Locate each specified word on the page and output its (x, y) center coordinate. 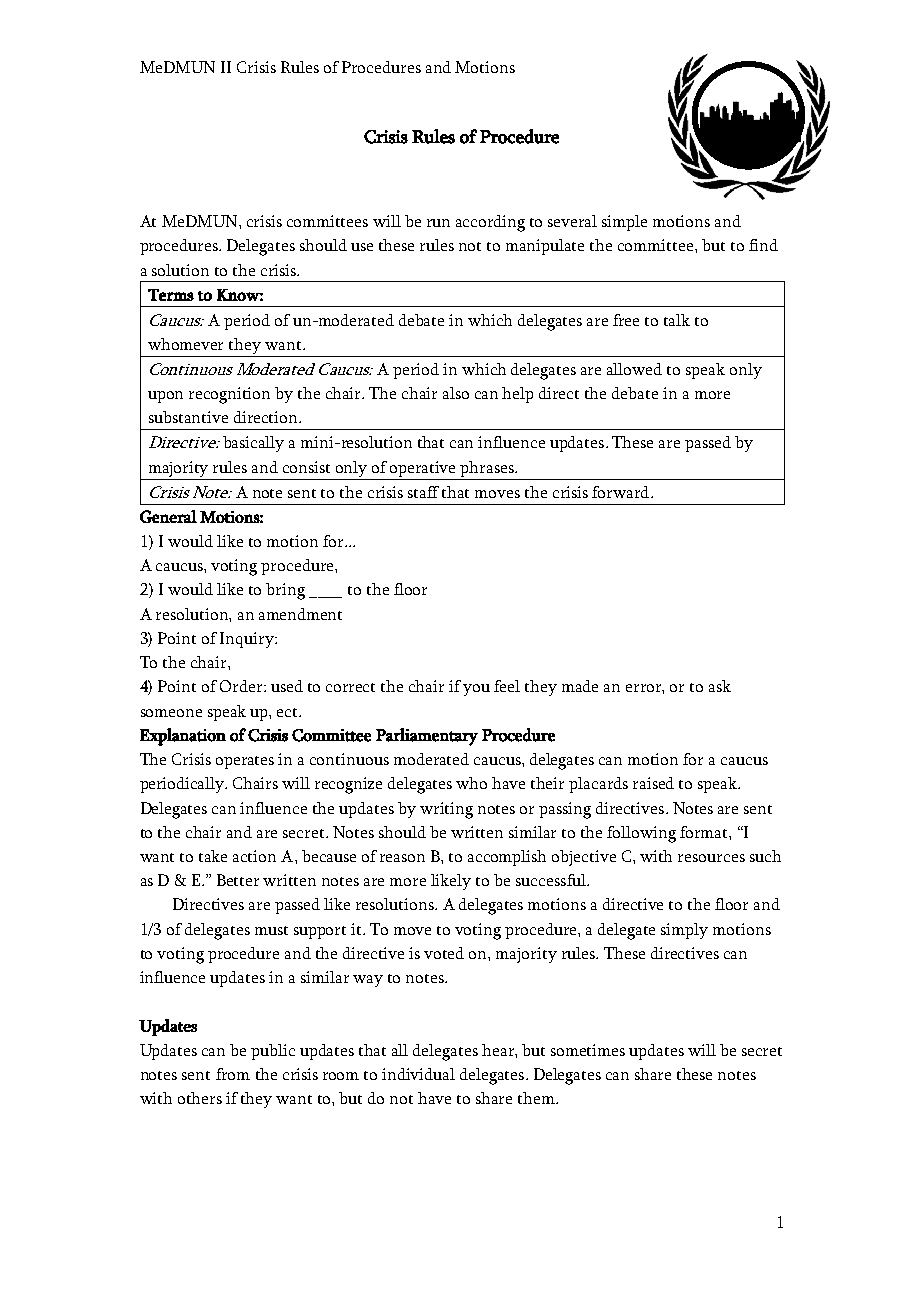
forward (622, 492)
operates (245, 762)
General (168, 516)
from (233, 1074)
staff (423, 492)
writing (446, 810)
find (763, 245)
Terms (171, 295)
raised (653, 783)
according (490, 223)
